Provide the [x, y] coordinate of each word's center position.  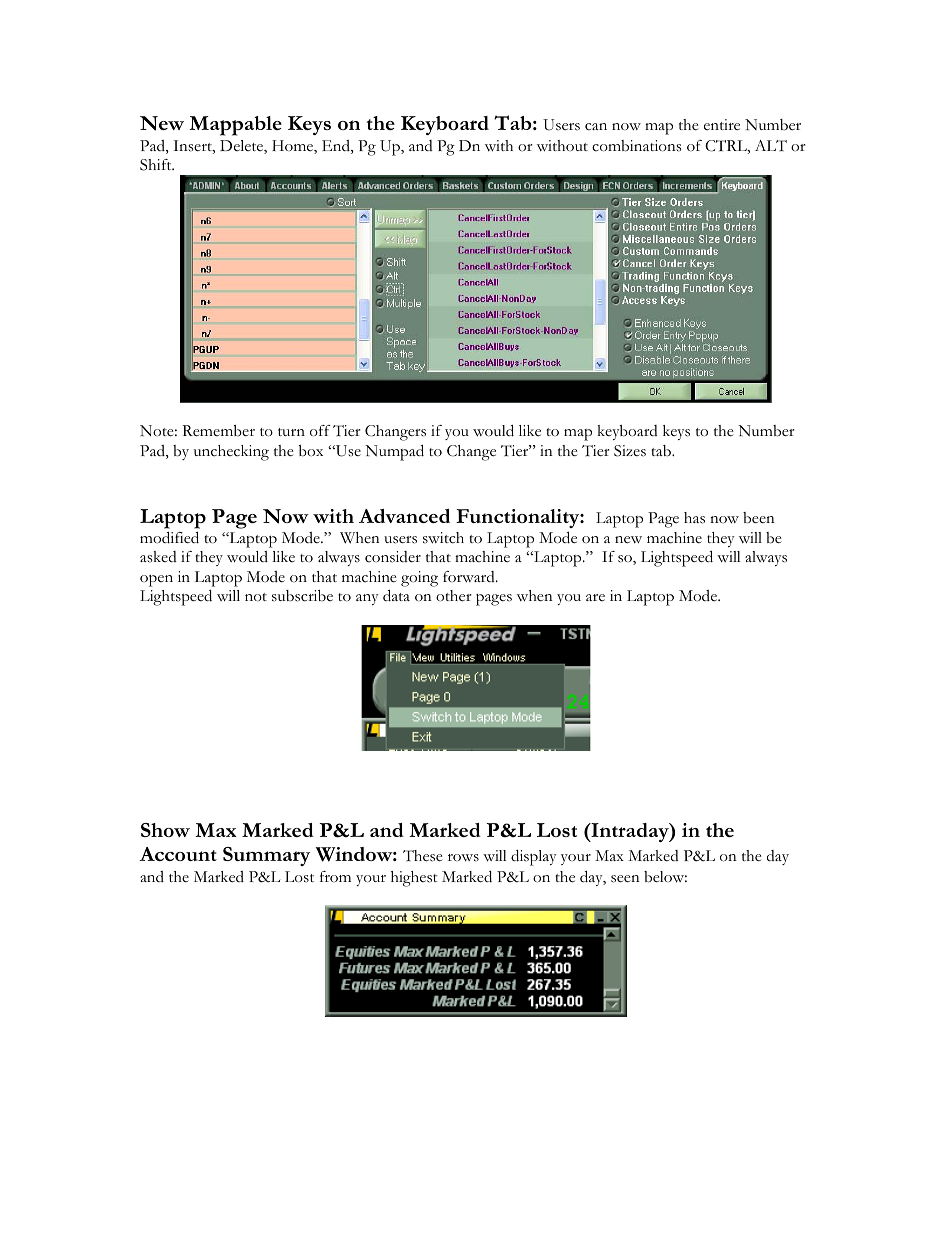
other [454, 596]
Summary [266, 856]
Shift [157, 165]
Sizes [630, 451]
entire [722, 125]
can [596, 127]
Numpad [394, 452]
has [694, 518]
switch [443, 538]
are [595, 597]
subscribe [302, 596]
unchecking [231, 453]
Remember [218, 431]
